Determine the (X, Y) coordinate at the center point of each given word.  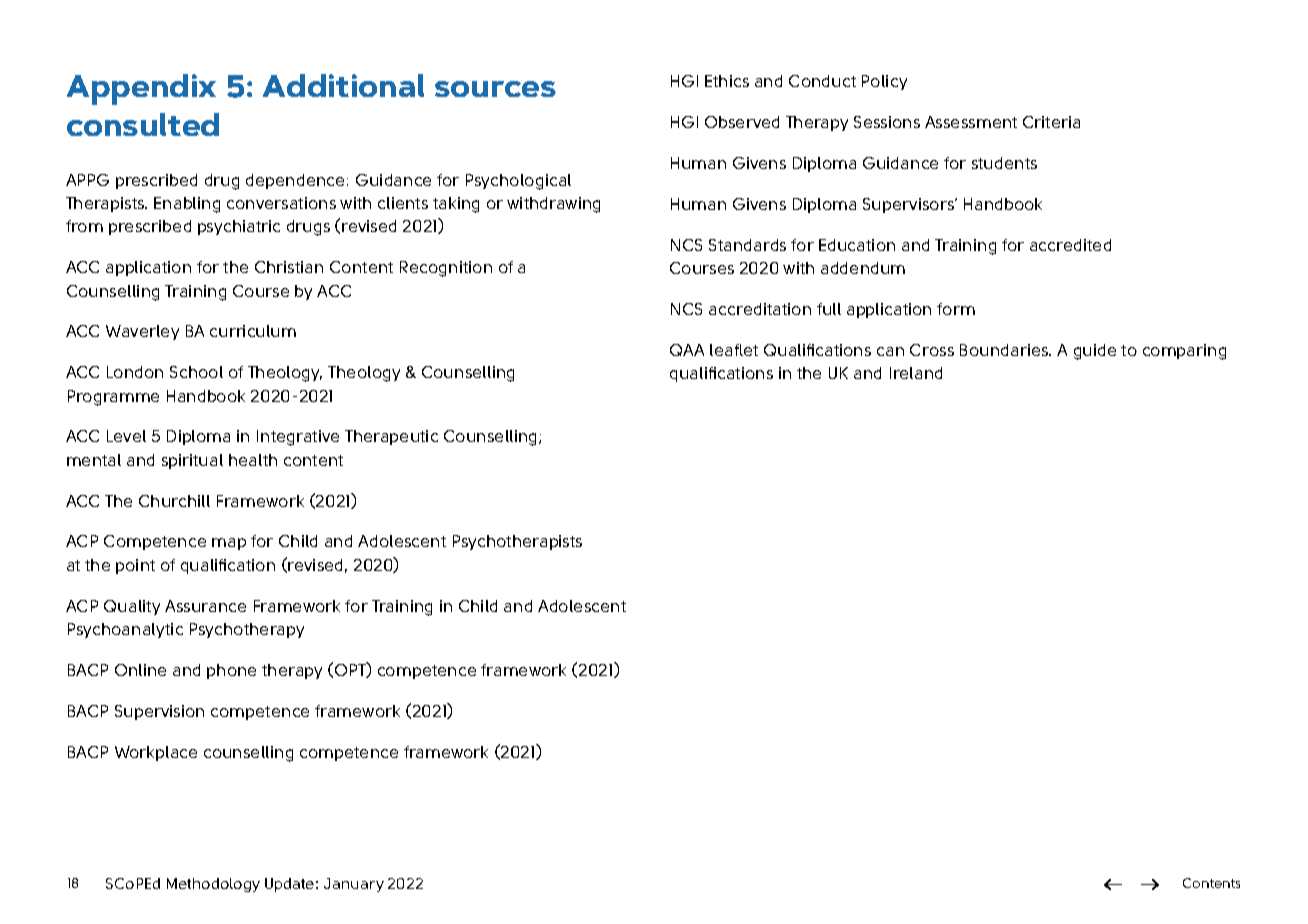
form (956, 309)
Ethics (727, 81)
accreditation (760, 309)
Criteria (1051, 122)
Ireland (916, 373)
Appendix (141, 89)
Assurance (205, 606)
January (354, 885)
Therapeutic (391, 437)
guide (1095, 352)
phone (231, 671)
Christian (289, 267)
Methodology (213, 885)
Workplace (156, 753)
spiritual (192, 461)
